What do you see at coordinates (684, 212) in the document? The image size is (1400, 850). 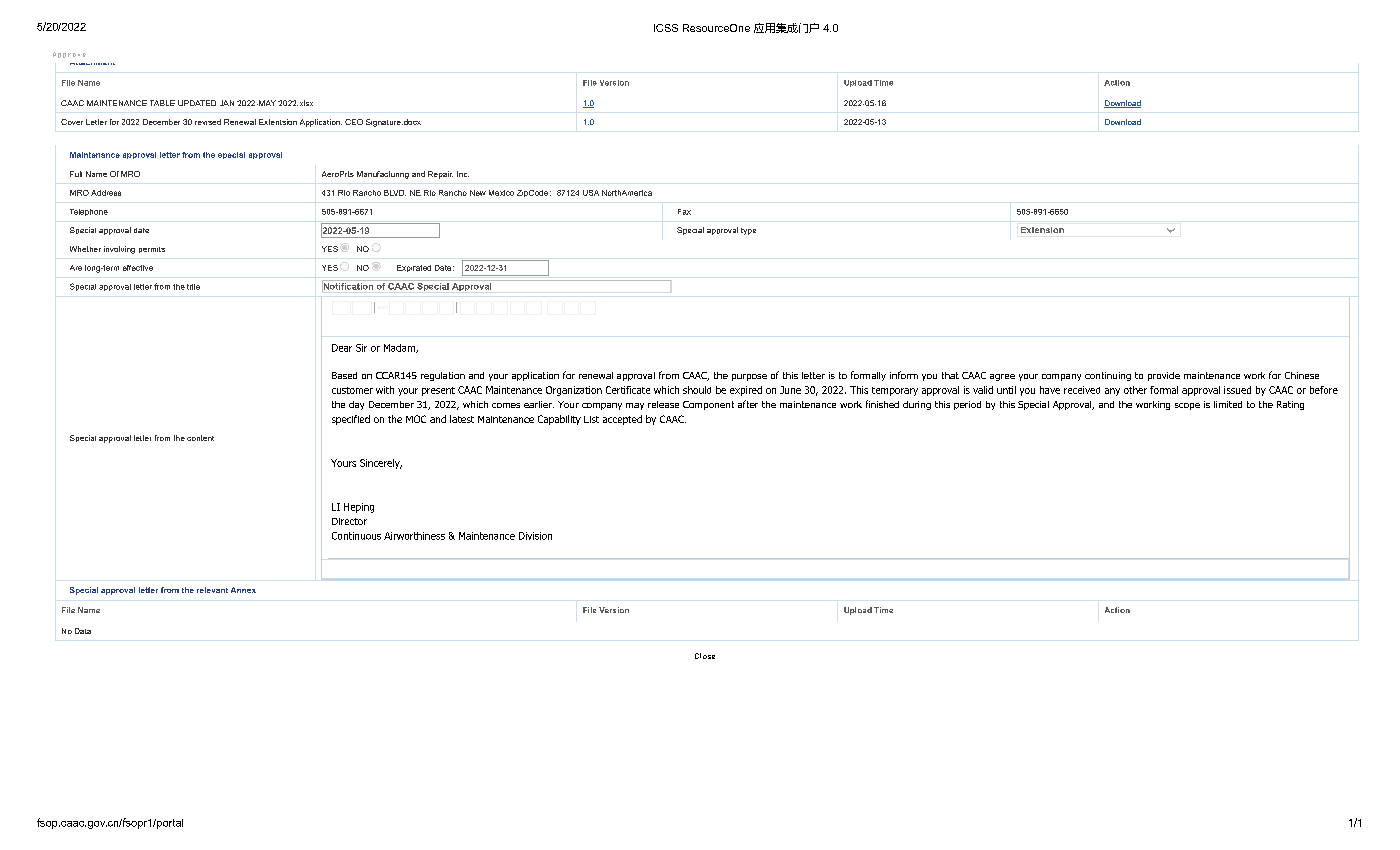 I see `Fax` at bounding box center [684, 212].
